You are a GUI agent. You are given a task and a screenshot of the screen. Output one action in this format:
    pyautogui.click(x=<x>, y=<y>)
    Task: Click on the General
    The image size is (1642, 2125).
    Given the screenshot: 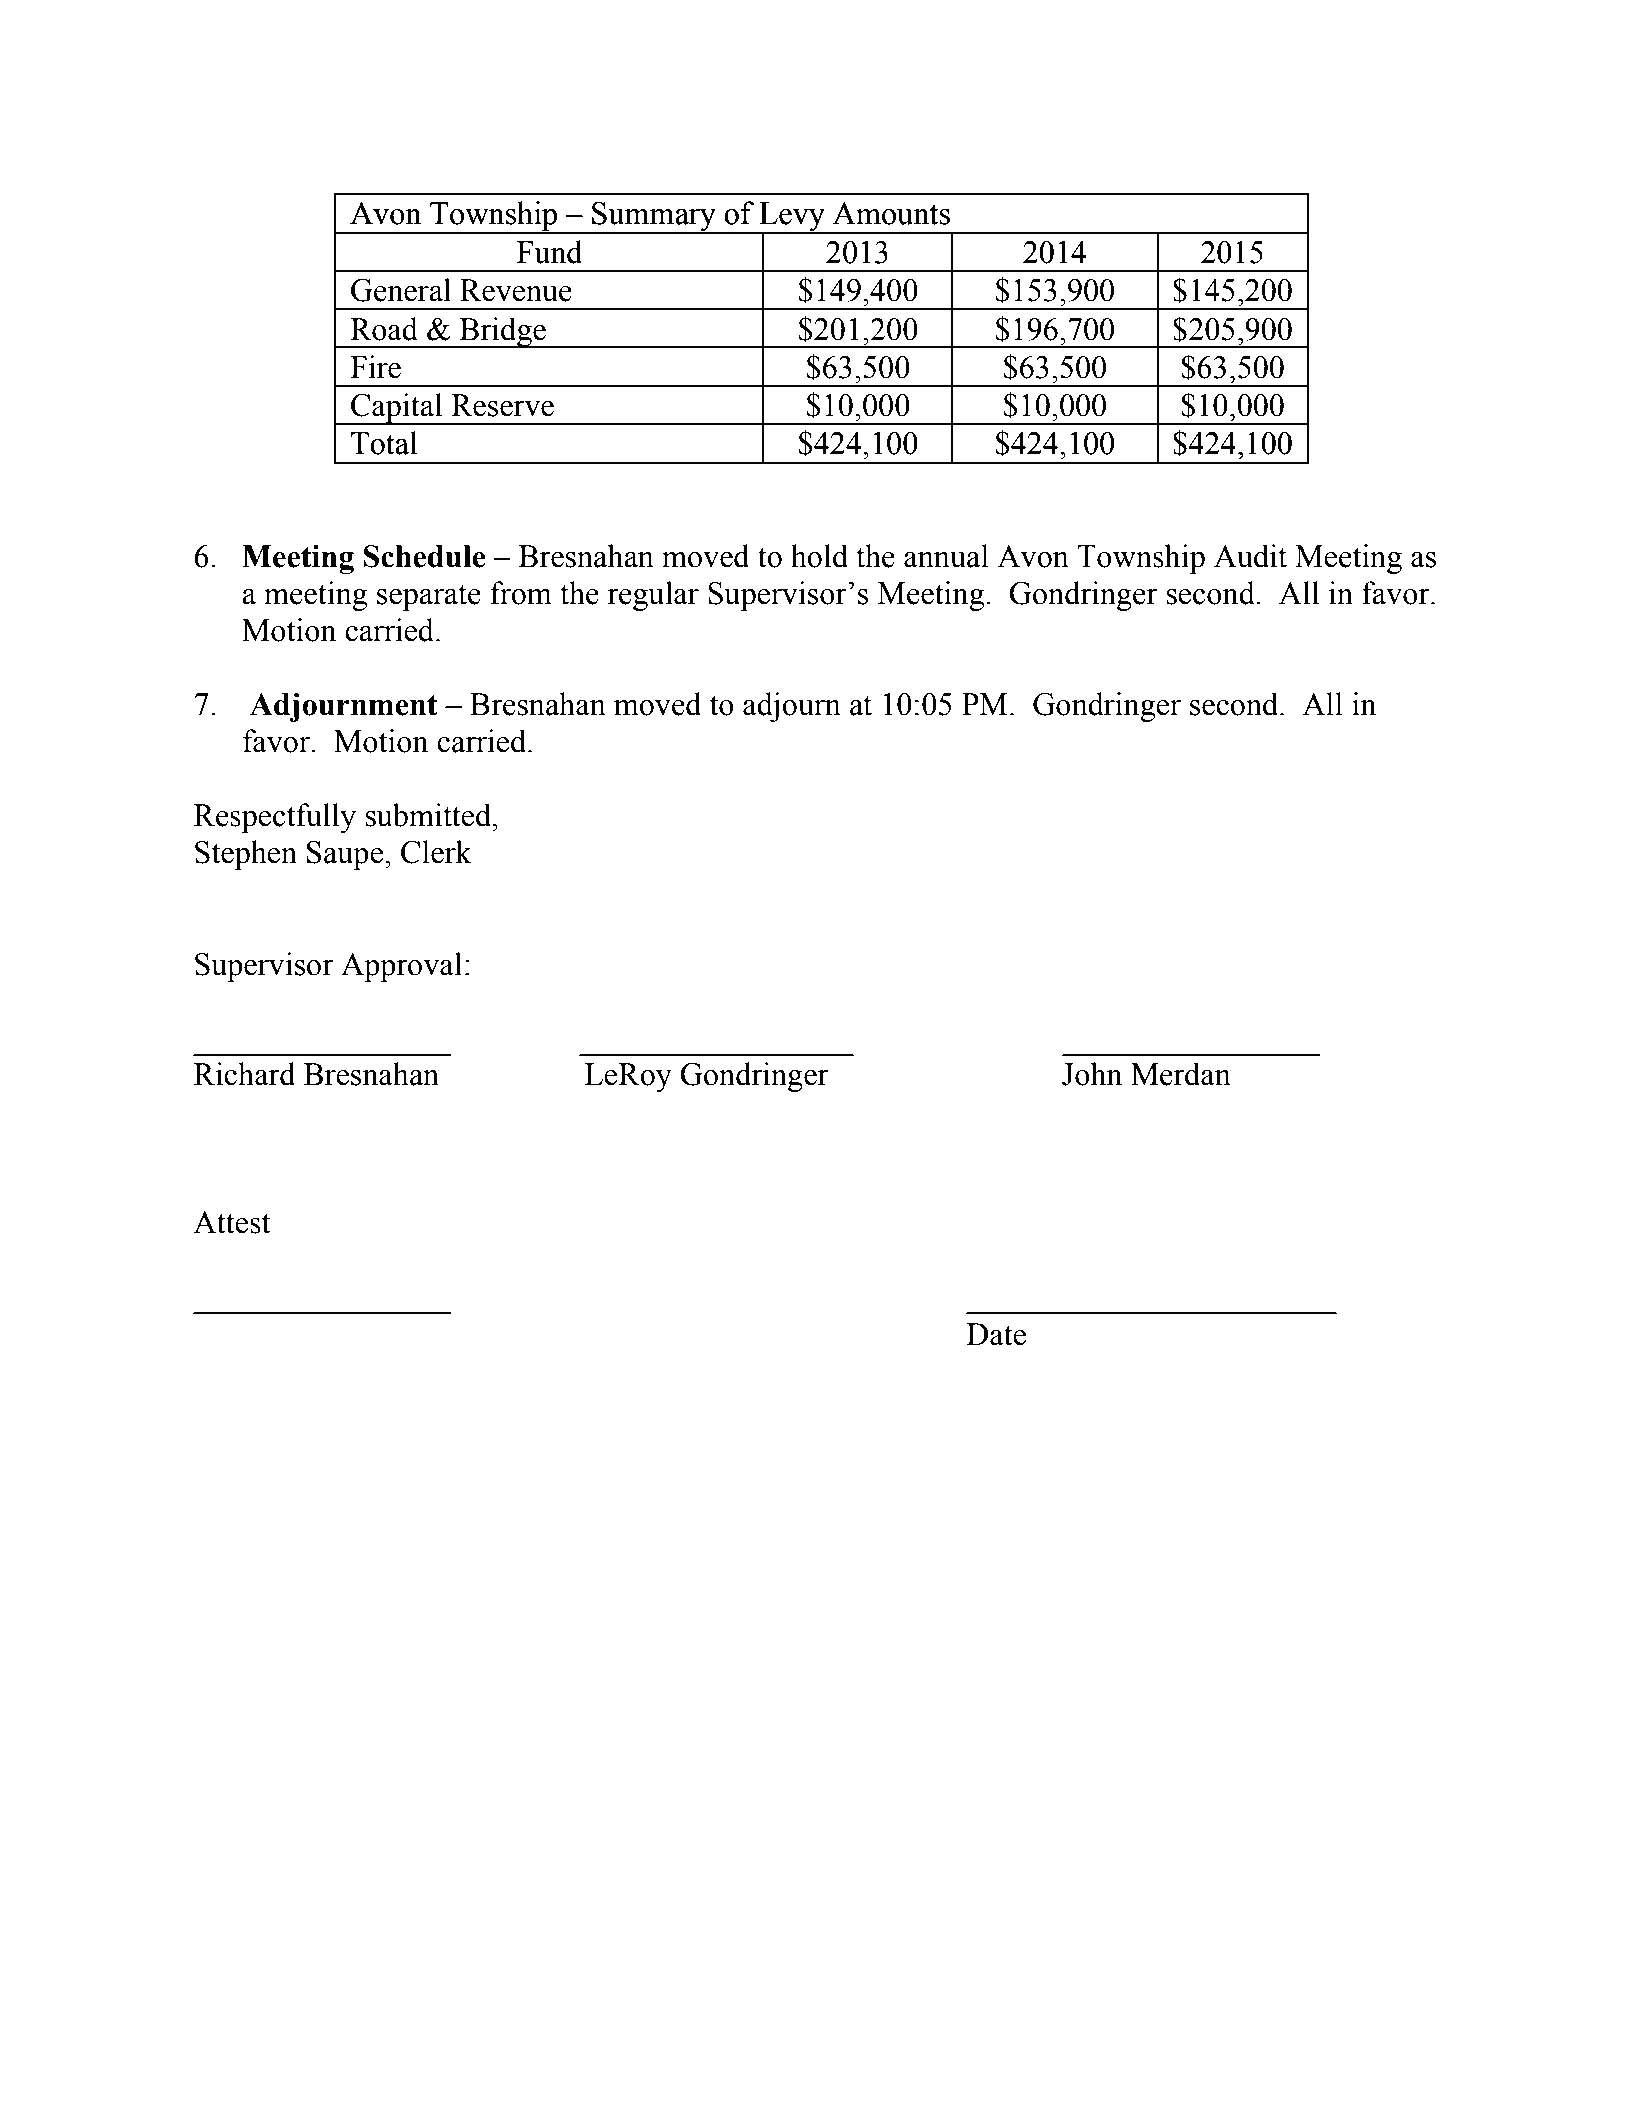 What is the action you would take?
    pyautogui.click(x=401, y=290)
